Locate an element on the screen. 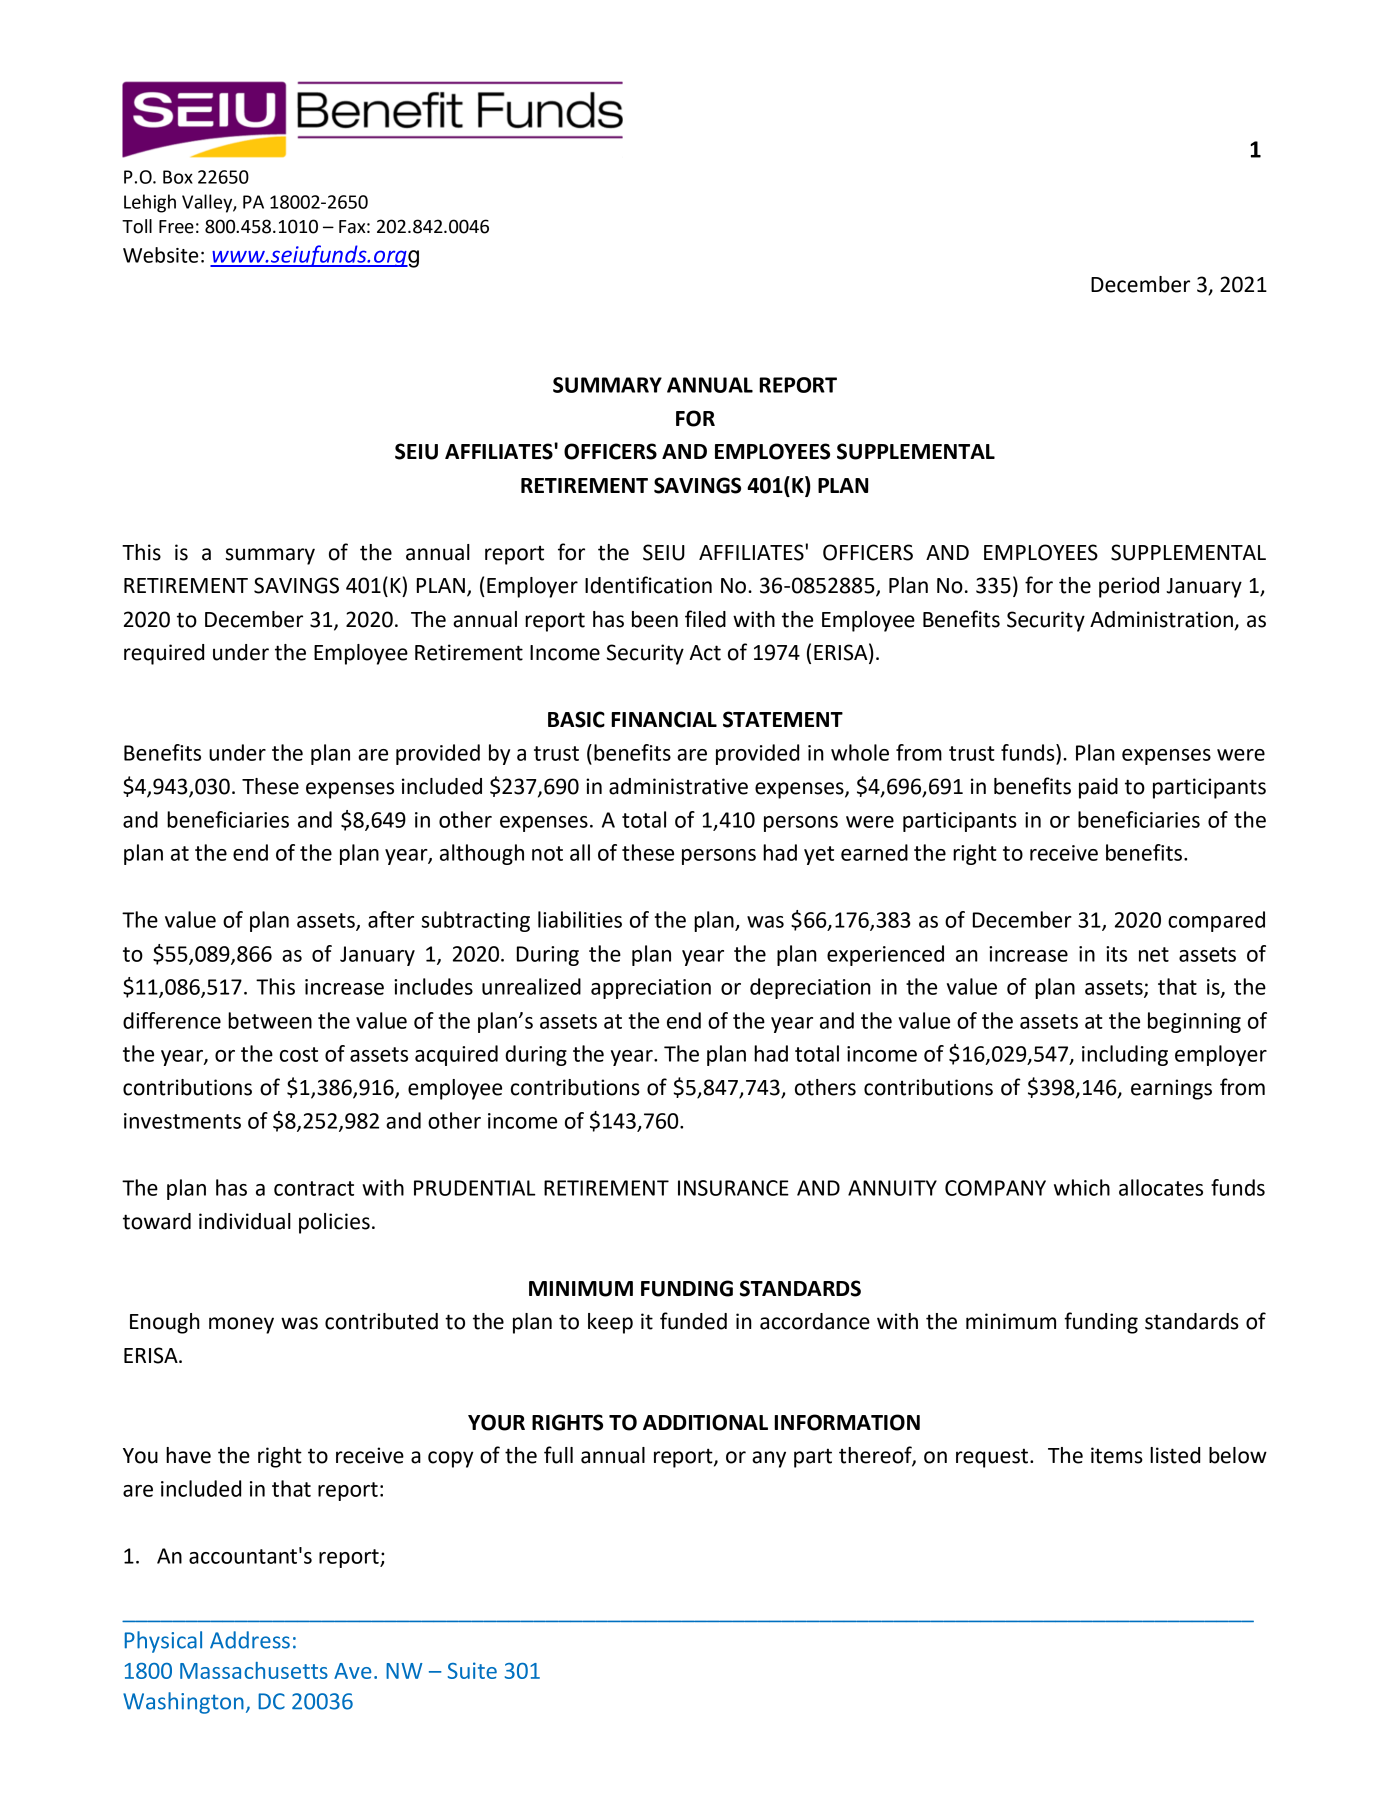 This screenshot has height=1797, width=1389. which is located at coordinates (1082, 1187).
